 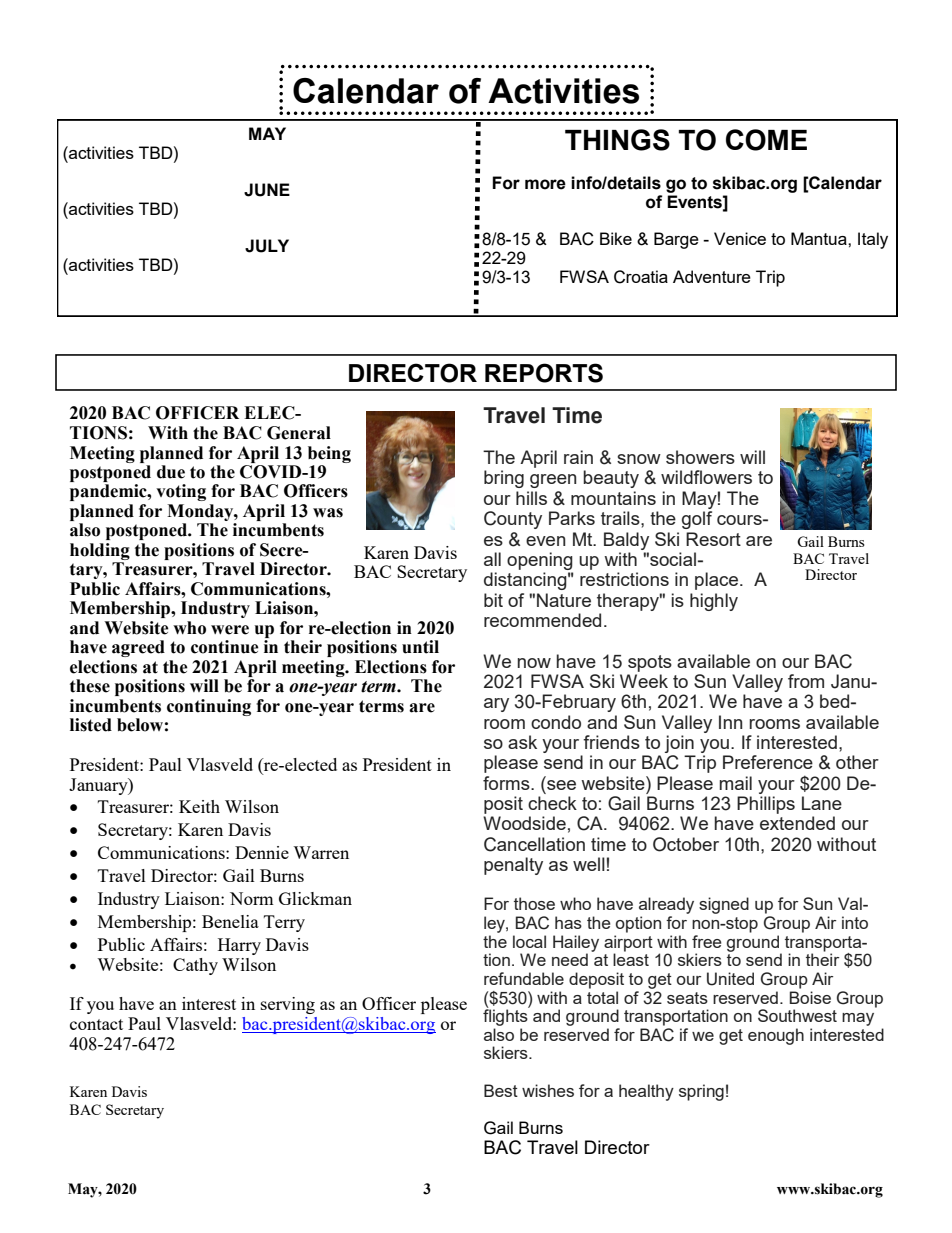 I want to click on Best, so click(x=501, y=1090).
